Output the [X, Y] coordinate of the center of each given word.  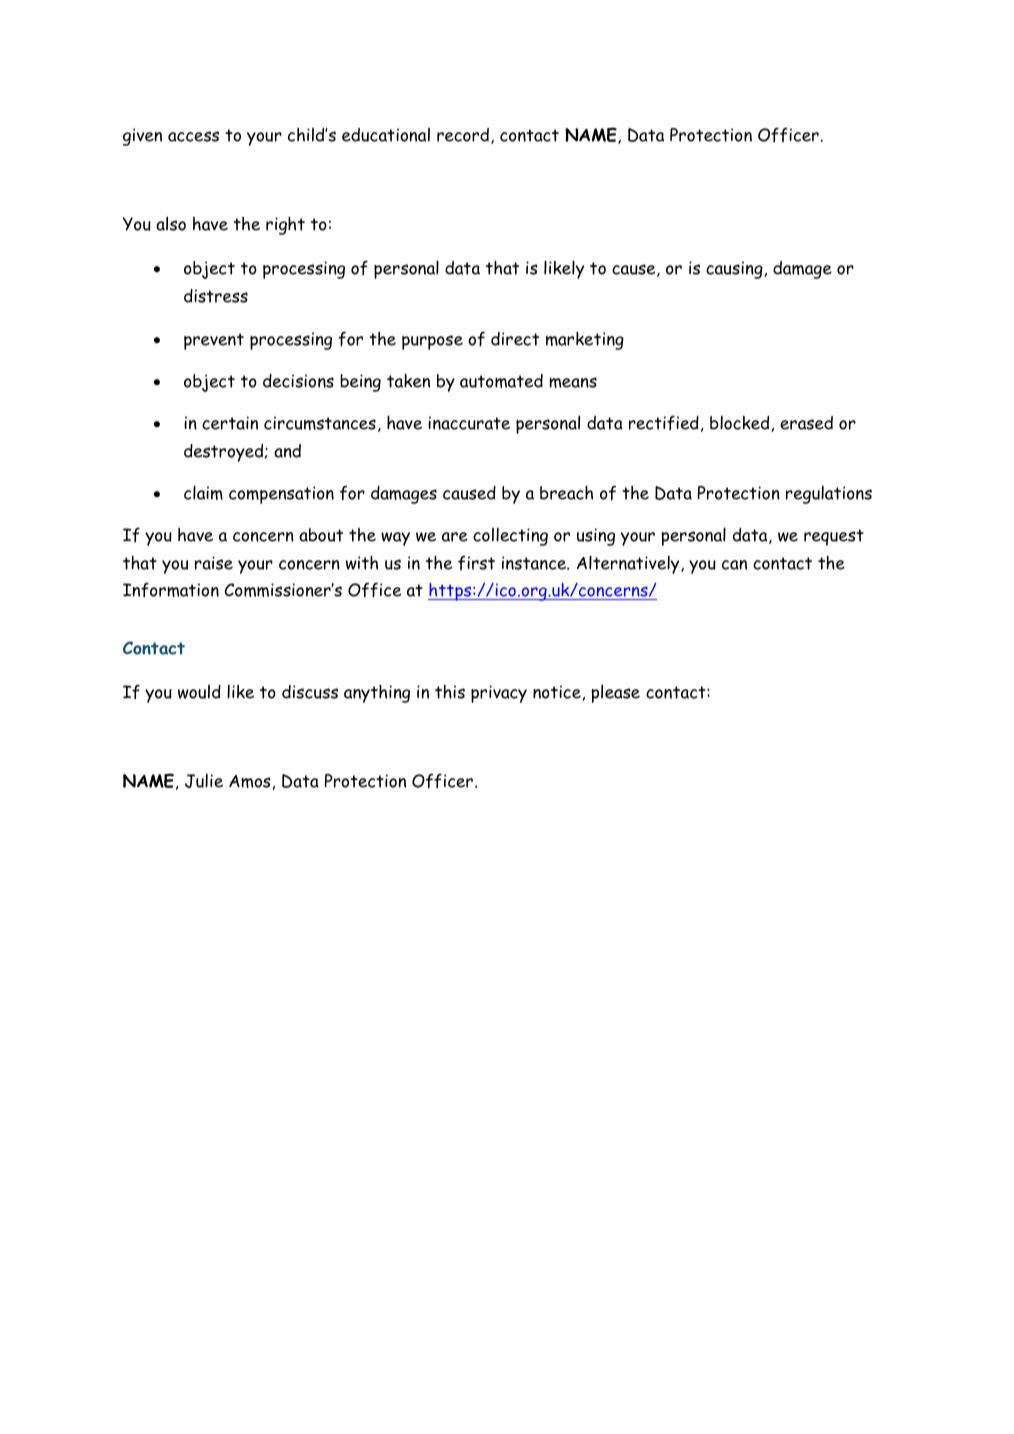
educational [386, 135]
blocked [739, 422]
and [287, 451]
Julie [204, 780]
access [193, 136]
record [464, 136]
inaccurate [469, 423]
